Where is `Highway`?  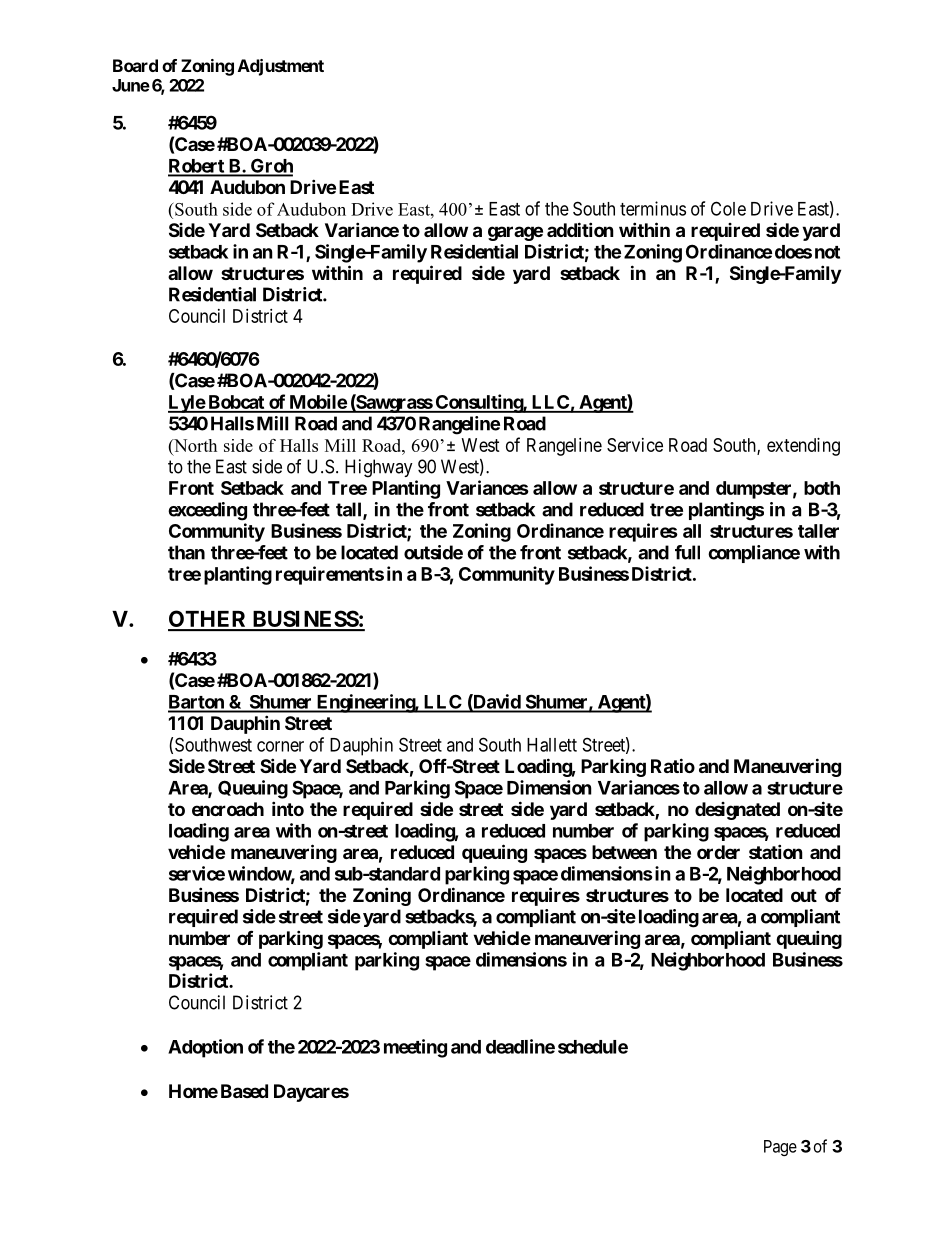 Highway is located at coordinates (379, 468).
